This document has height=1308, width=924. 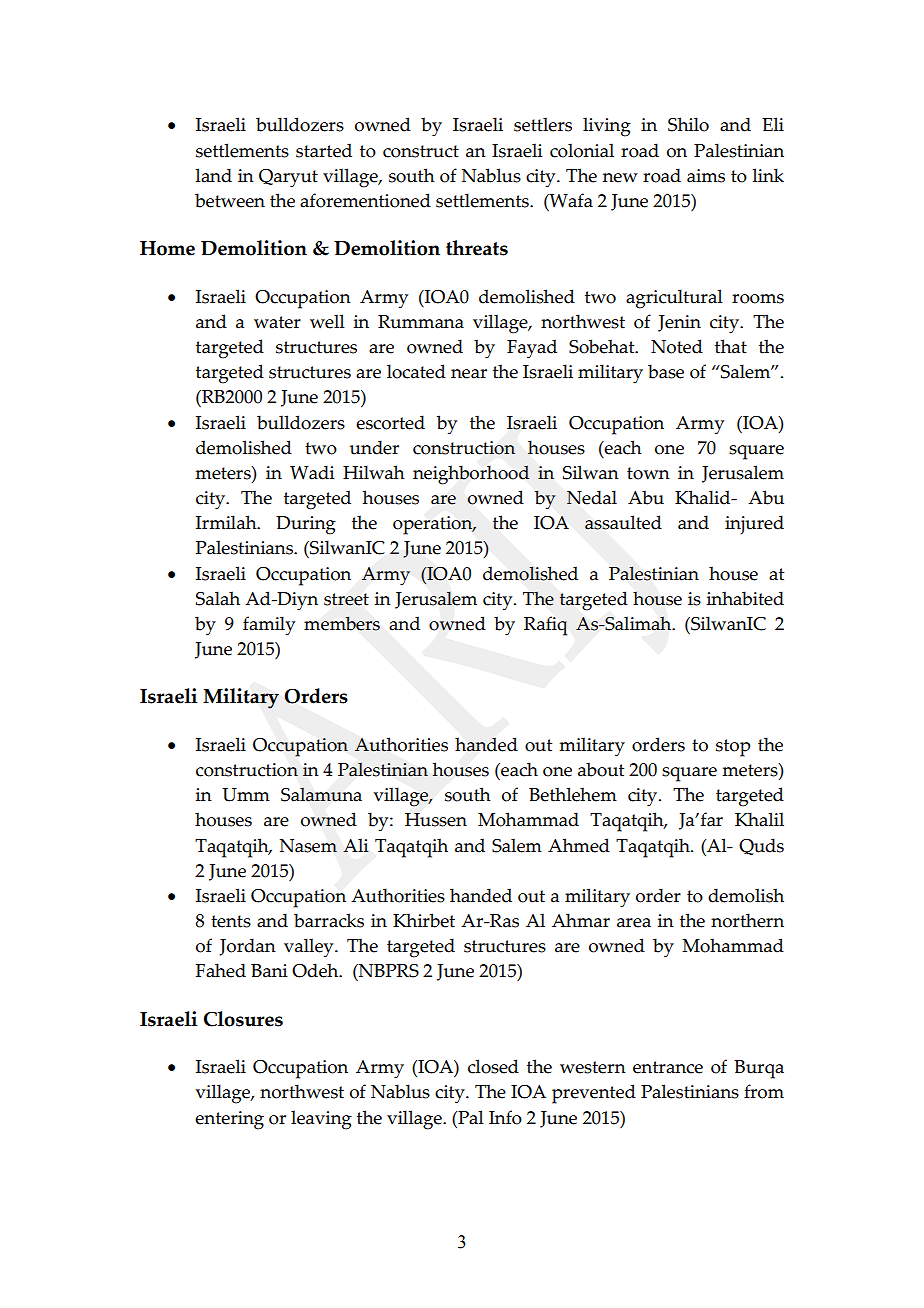 I want to click on entering, so click(x=229, y=1120).
